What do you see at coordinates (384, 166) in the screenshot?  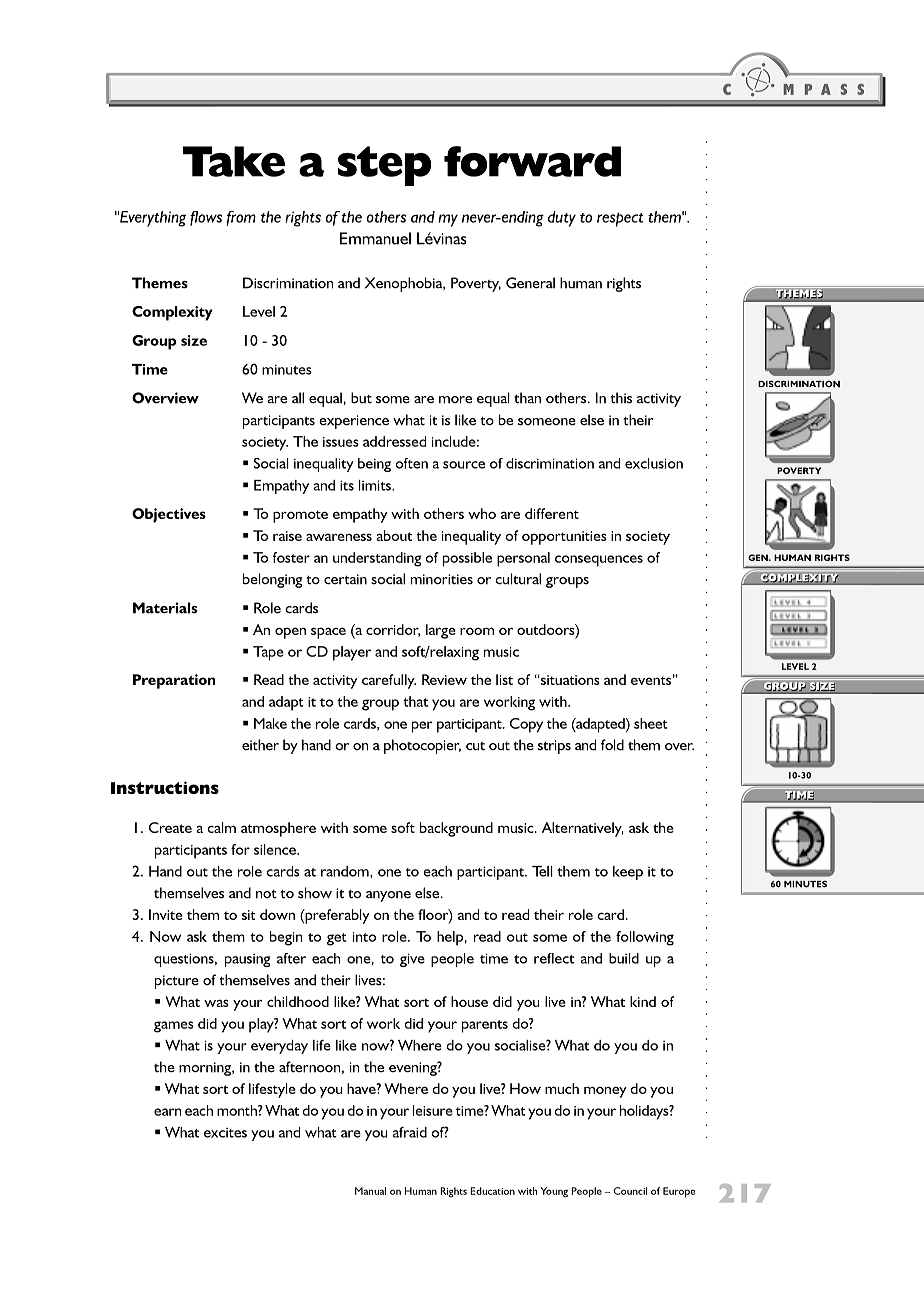 I see `step` at bounding box center [384, 166].
